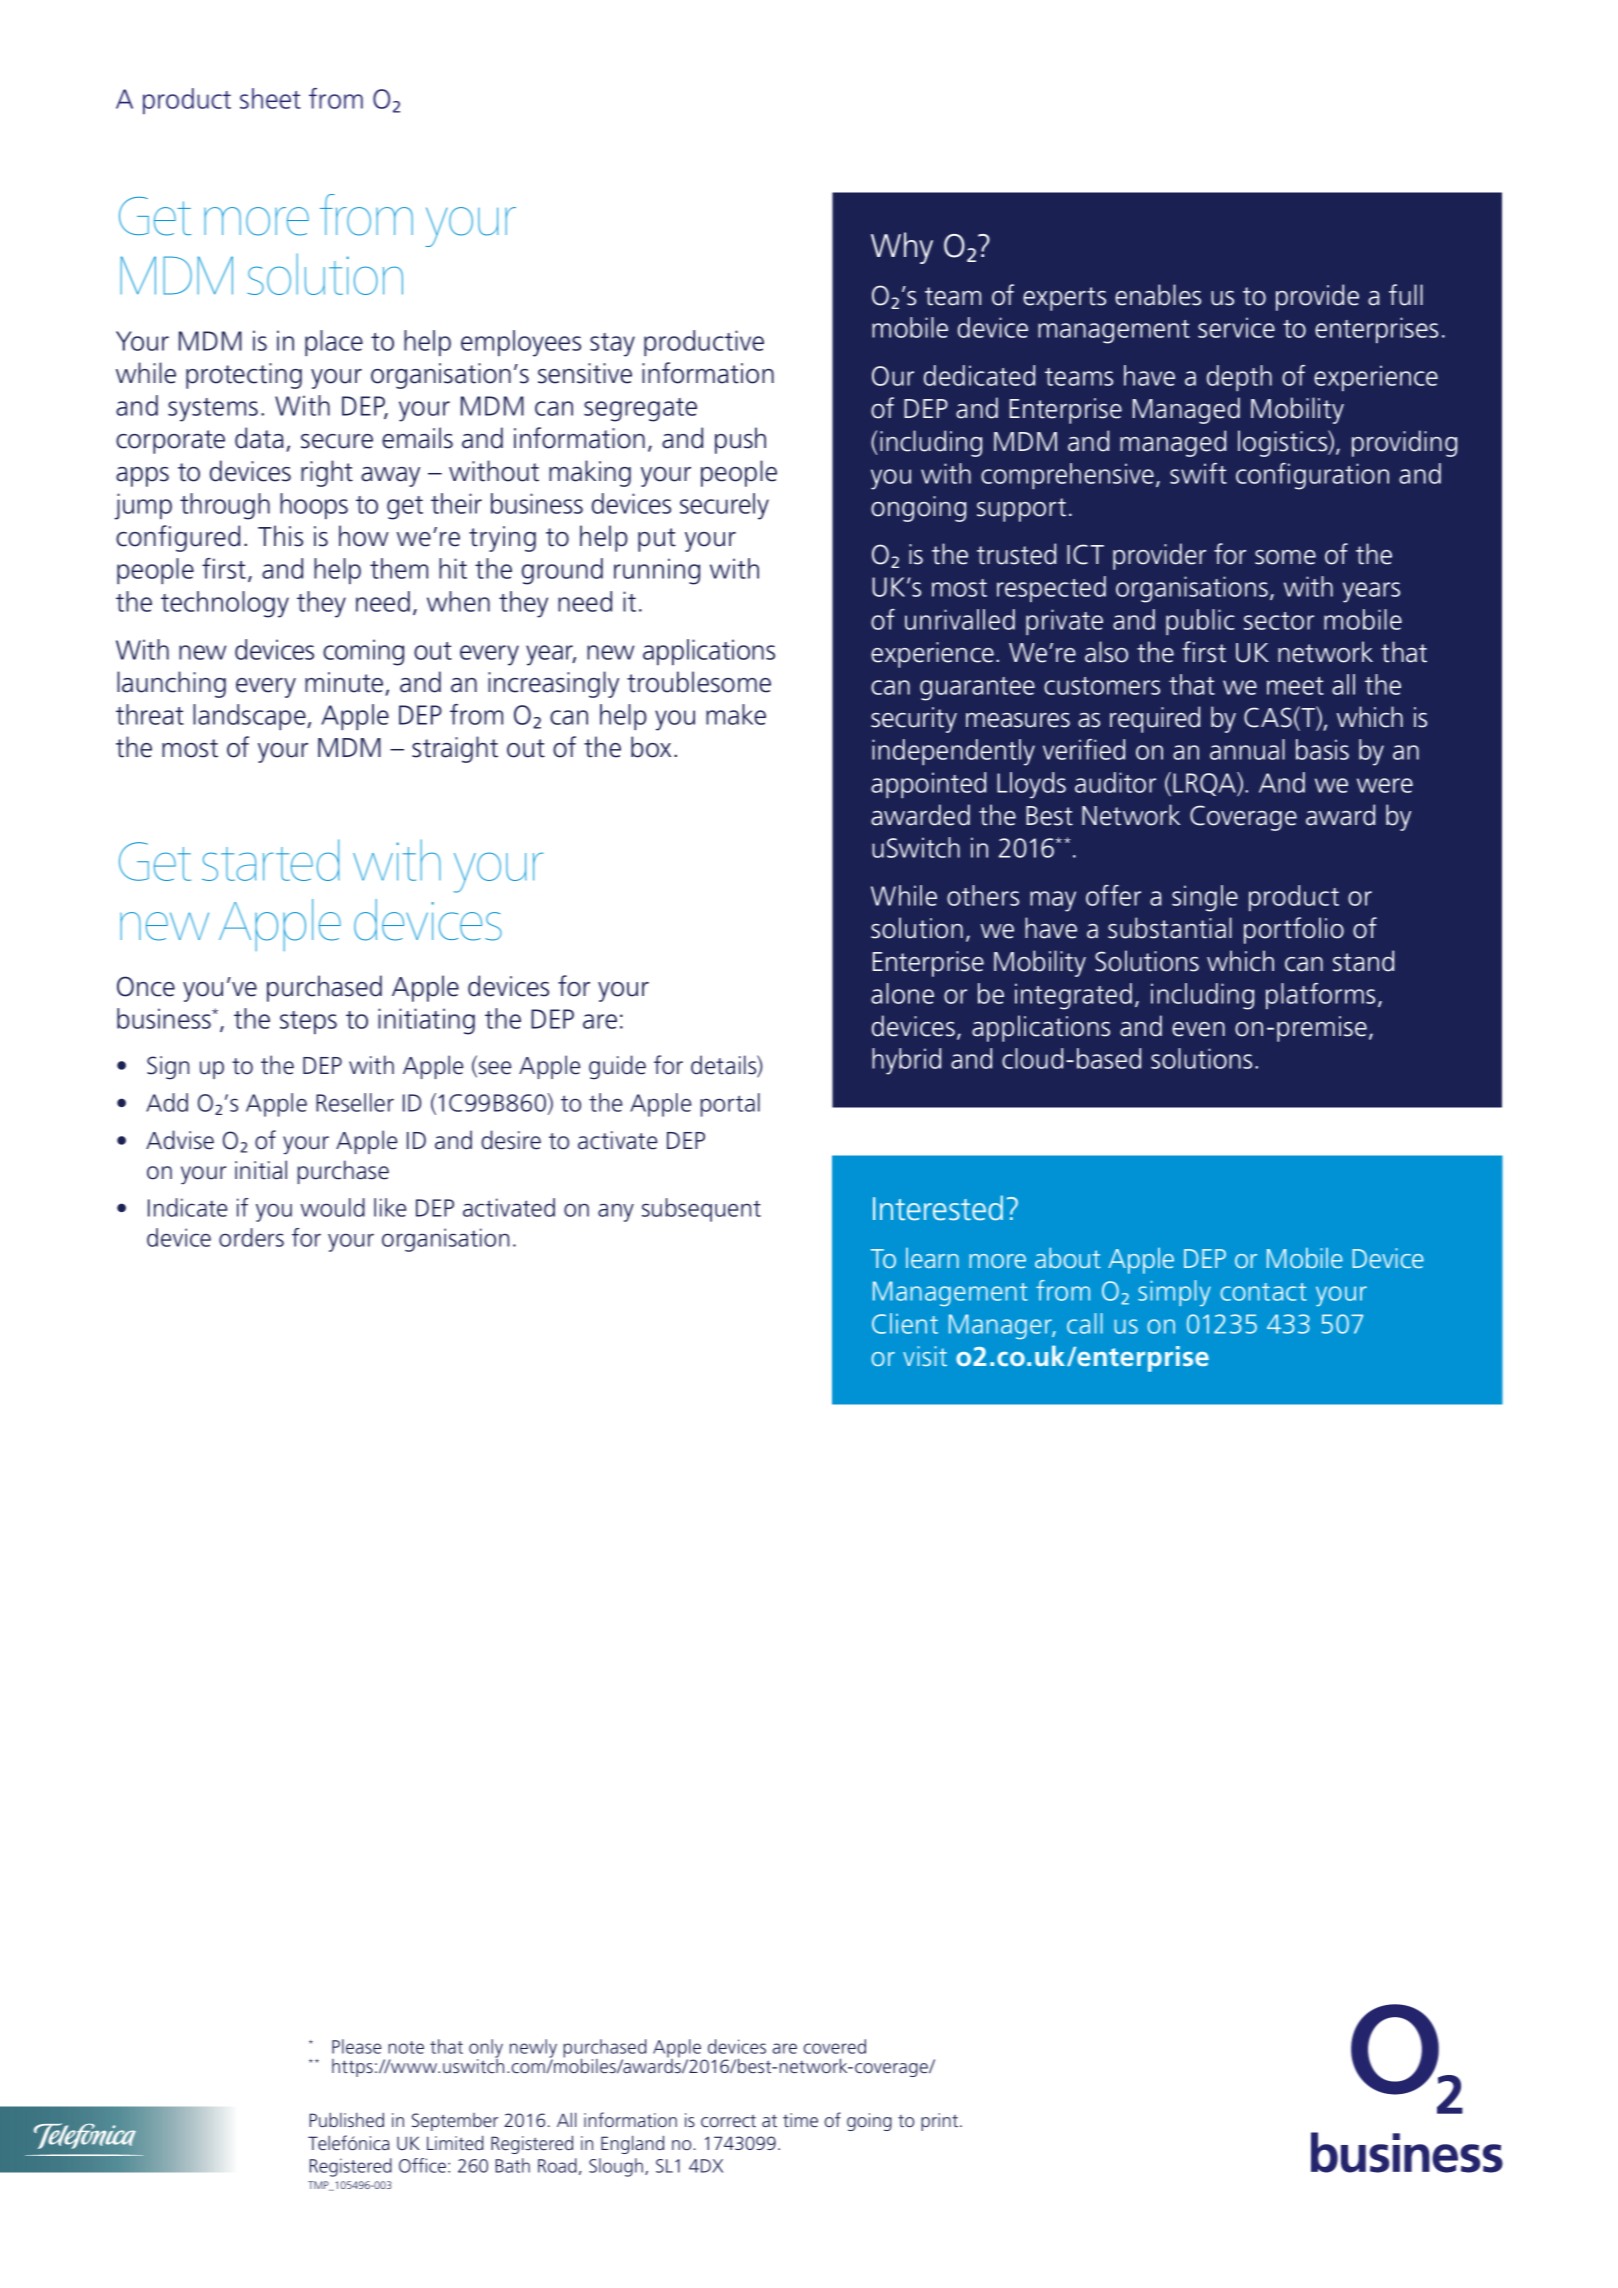  What do you see at coordinates (1294, 930) in the screenshot?
I see `portfolio` at bounding box center [1294, 930].
